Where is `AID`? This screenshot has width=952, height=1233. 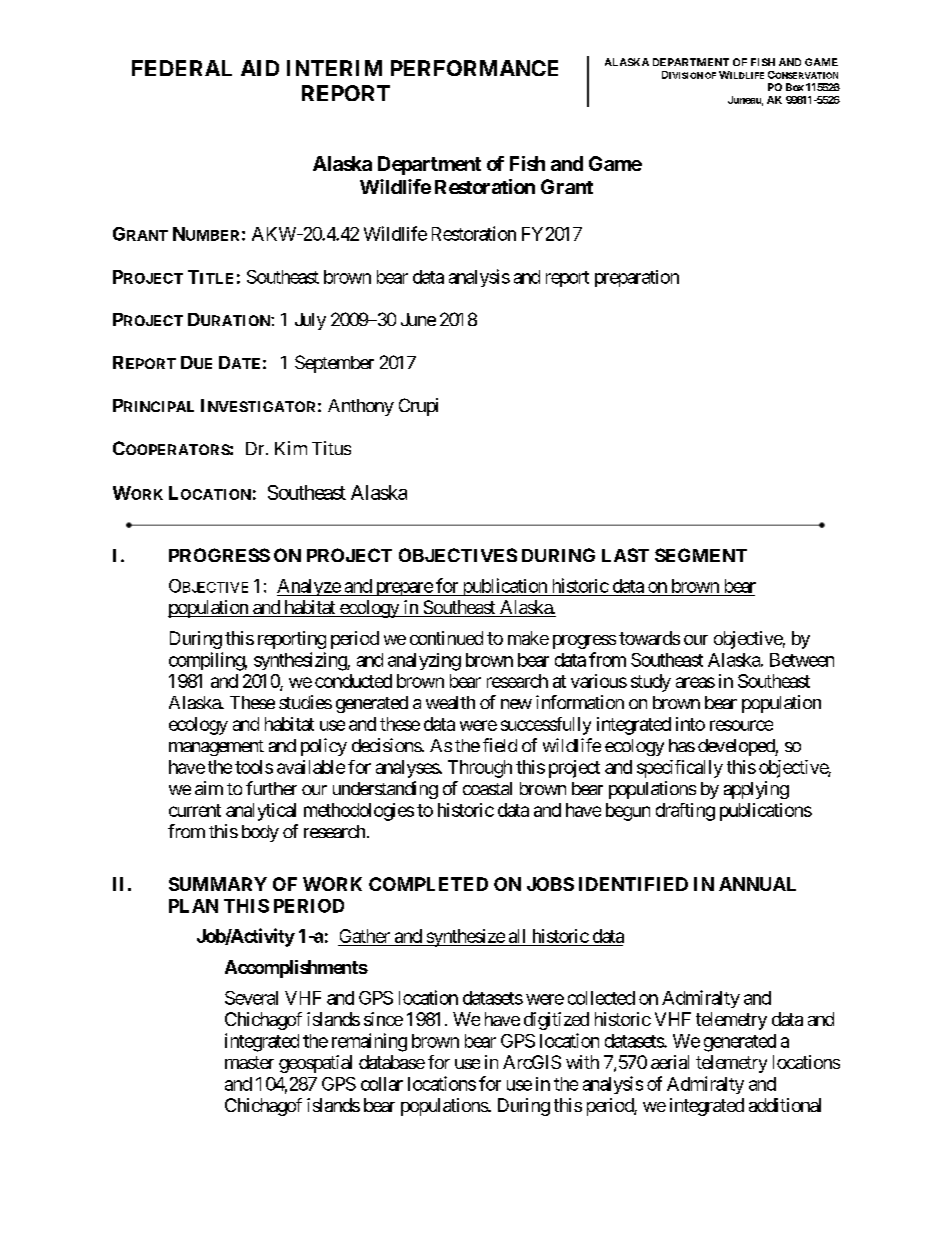
AID is located at coordinates (260, 68).
